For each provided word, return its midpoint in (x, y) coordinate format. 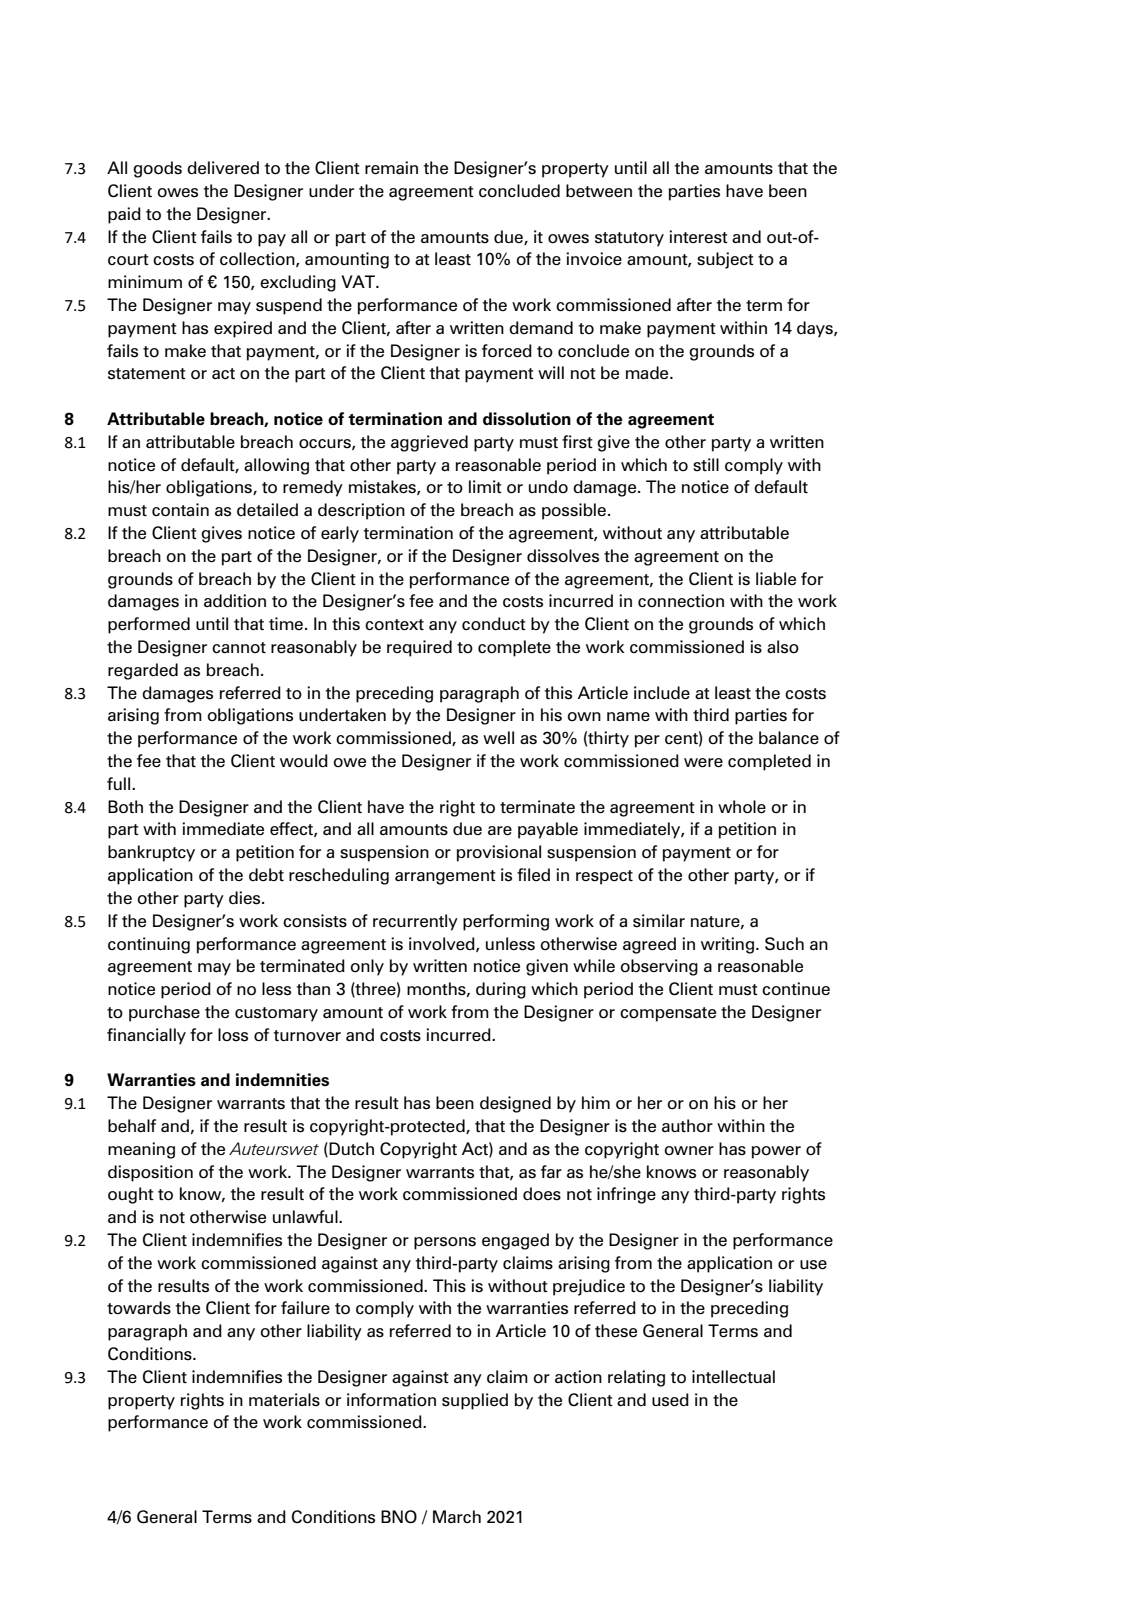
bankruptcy (151, 853)
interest (698, 237)
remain (391, 168)
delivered (223, 168)
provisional (499, 853)
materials (284, 1400)
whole (742, 807)
